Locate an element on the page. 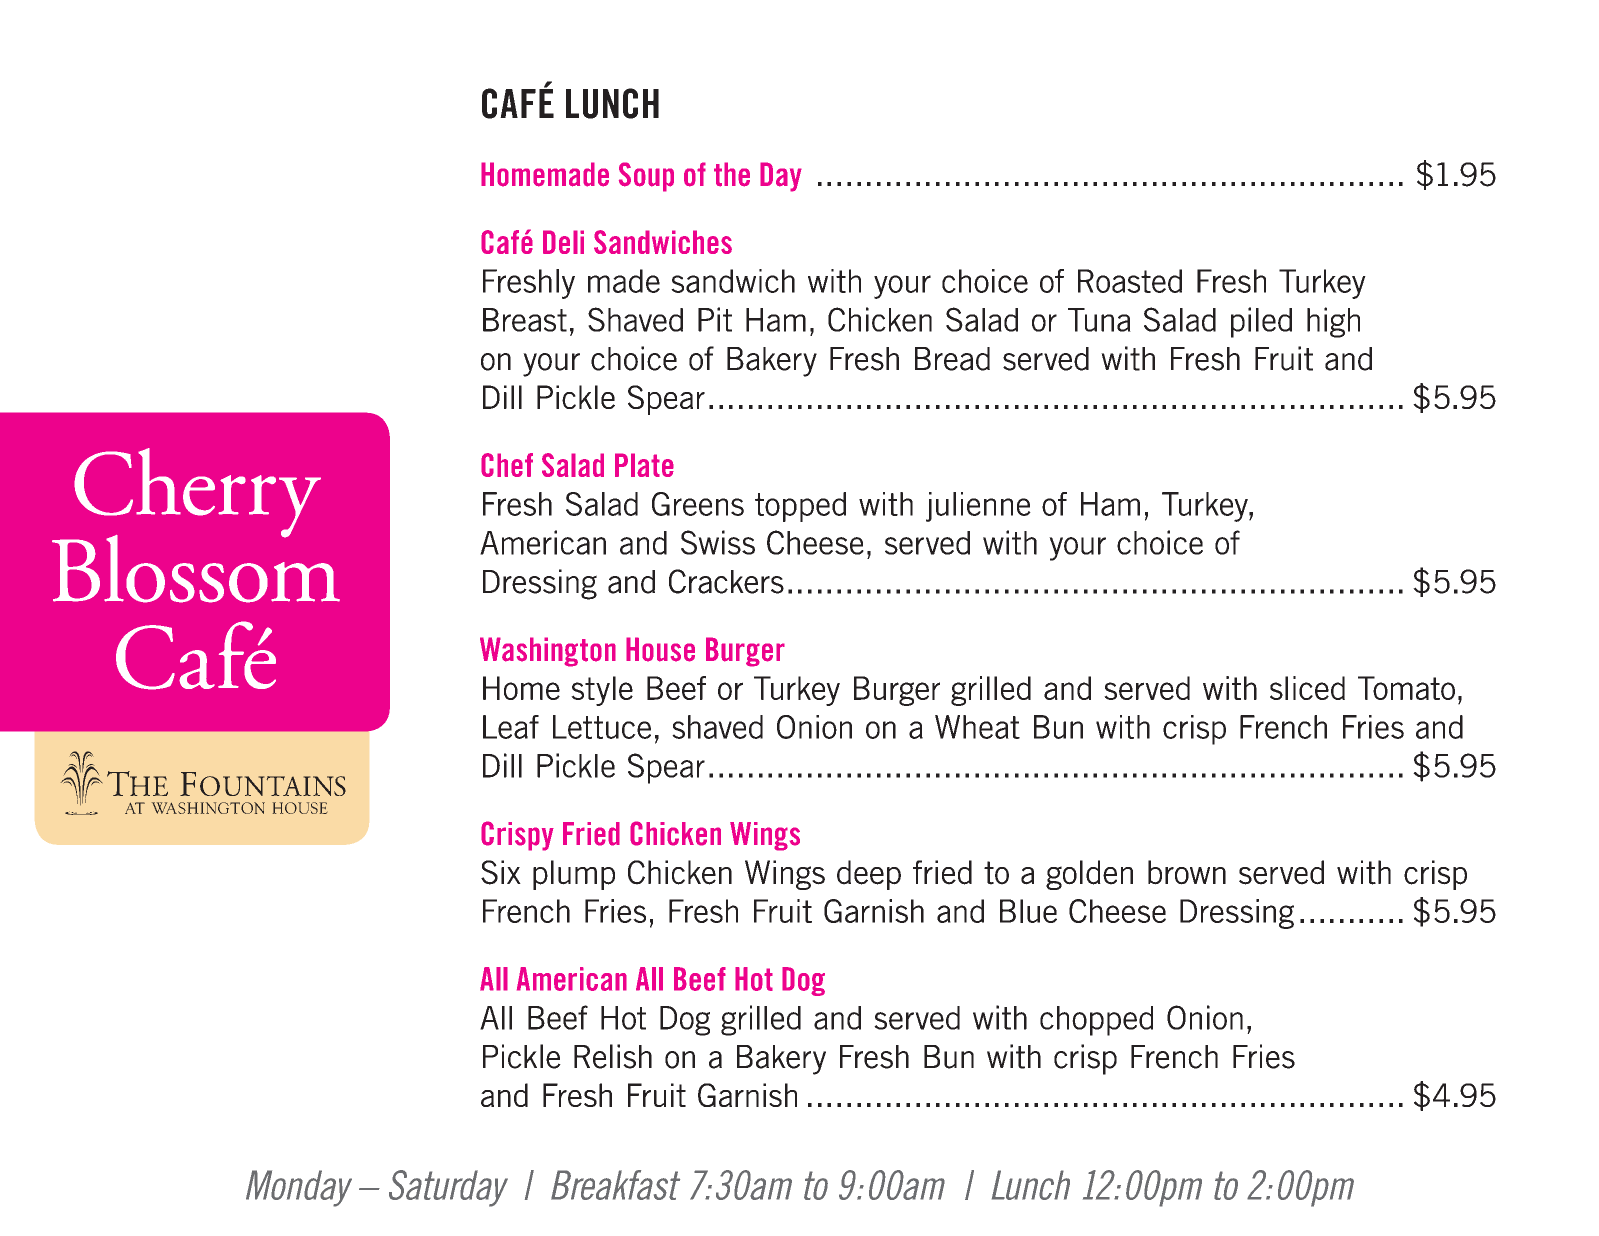 This document has height=1236, width=1599. House is located at coordinates (660, 649).
